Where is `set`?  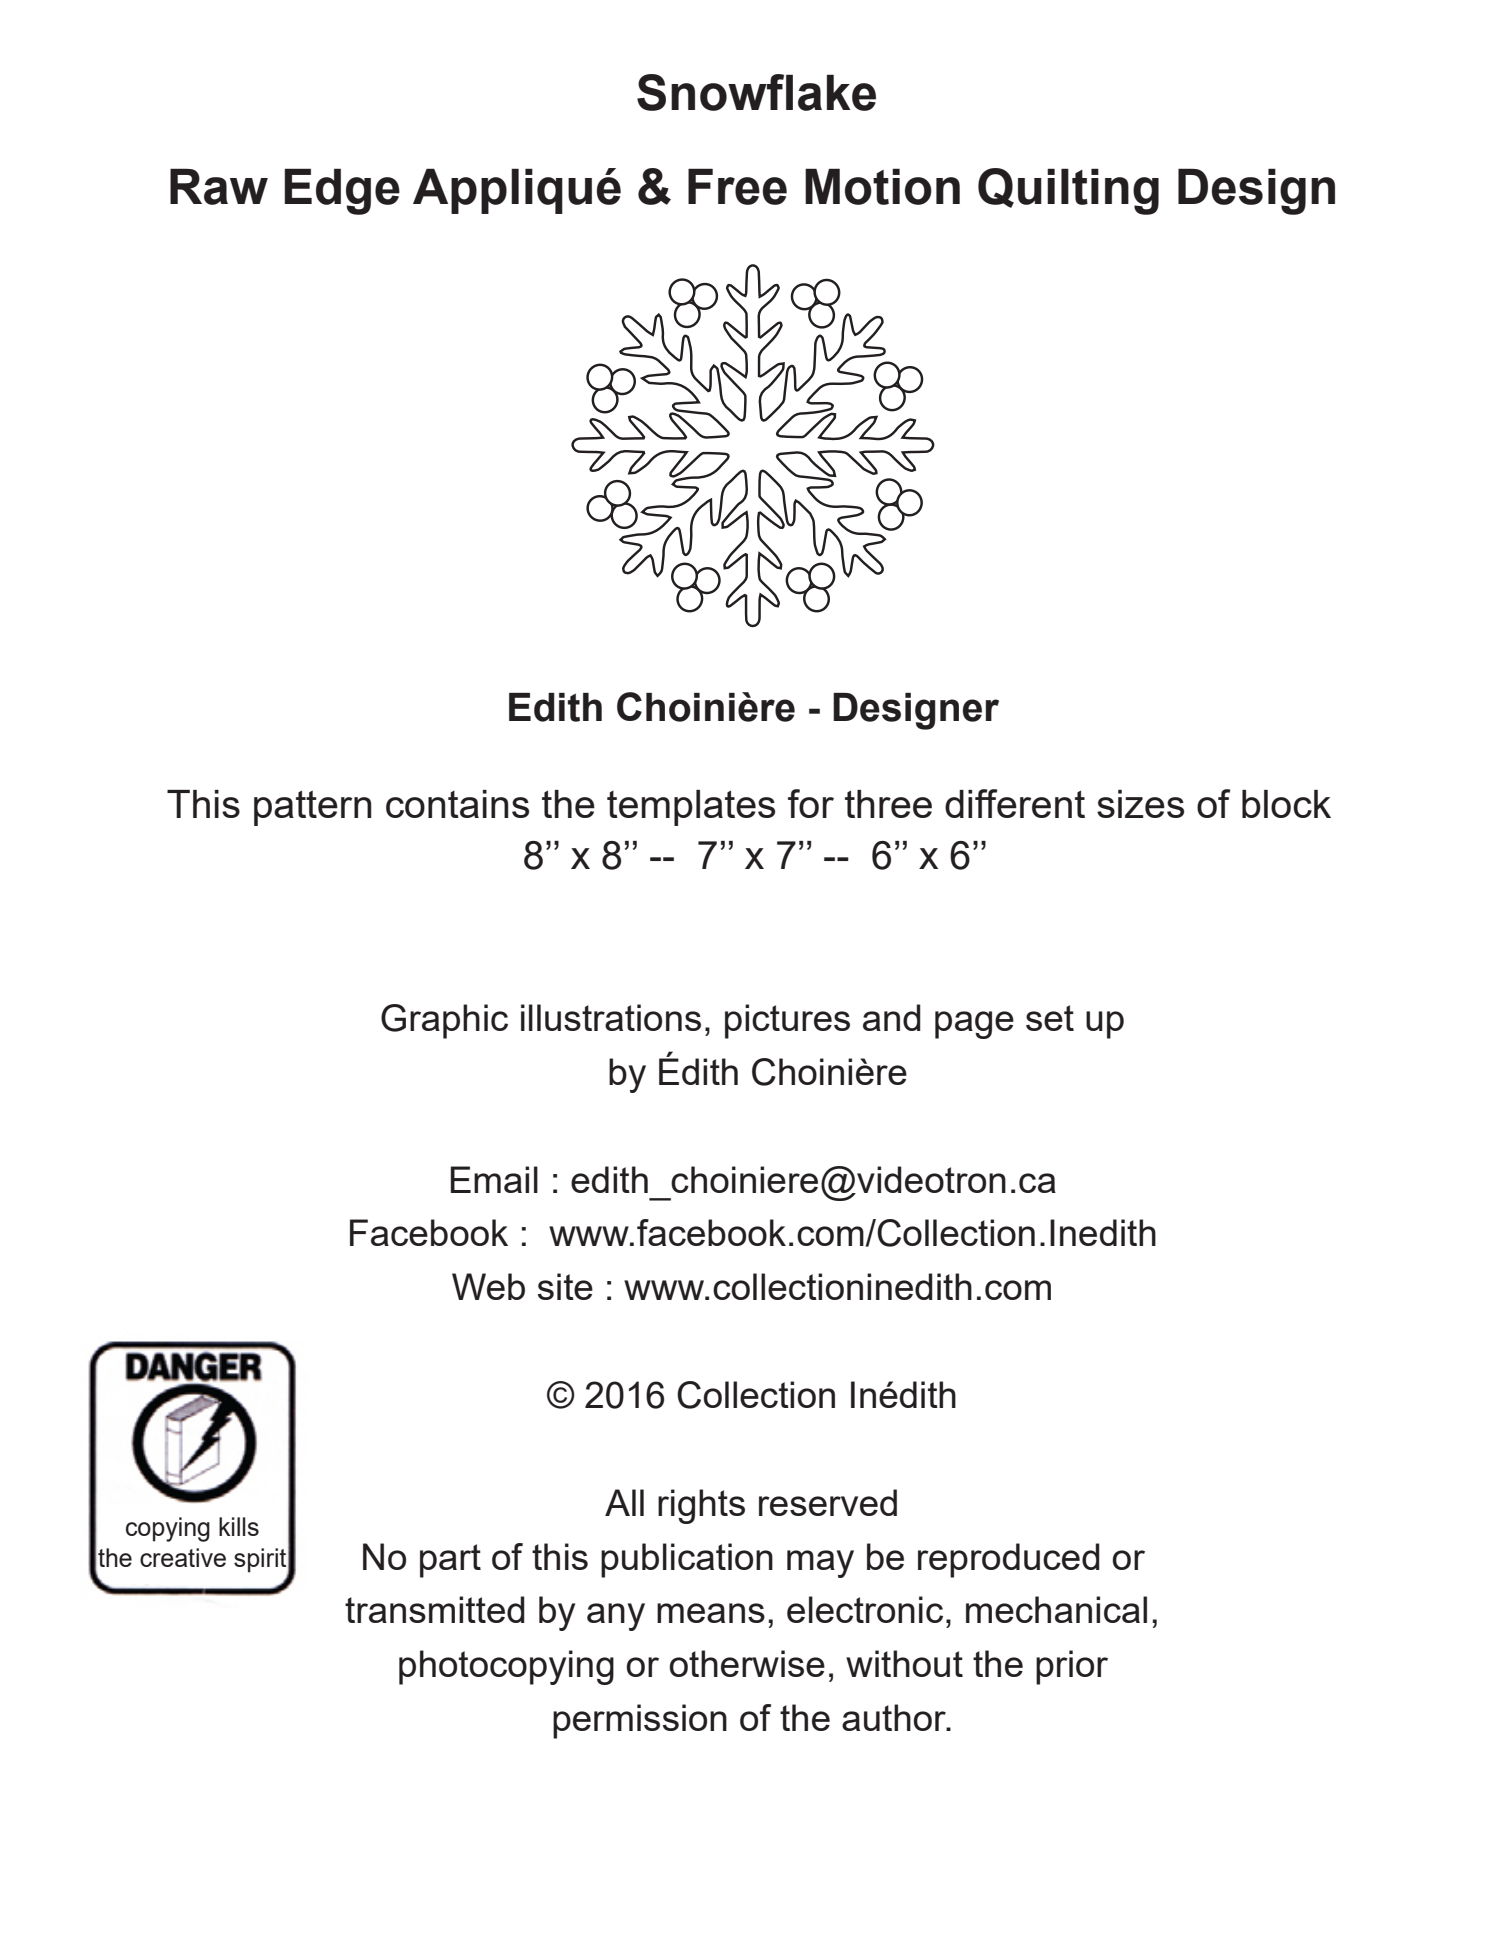 set is located at coordinates (1050, 1018).
